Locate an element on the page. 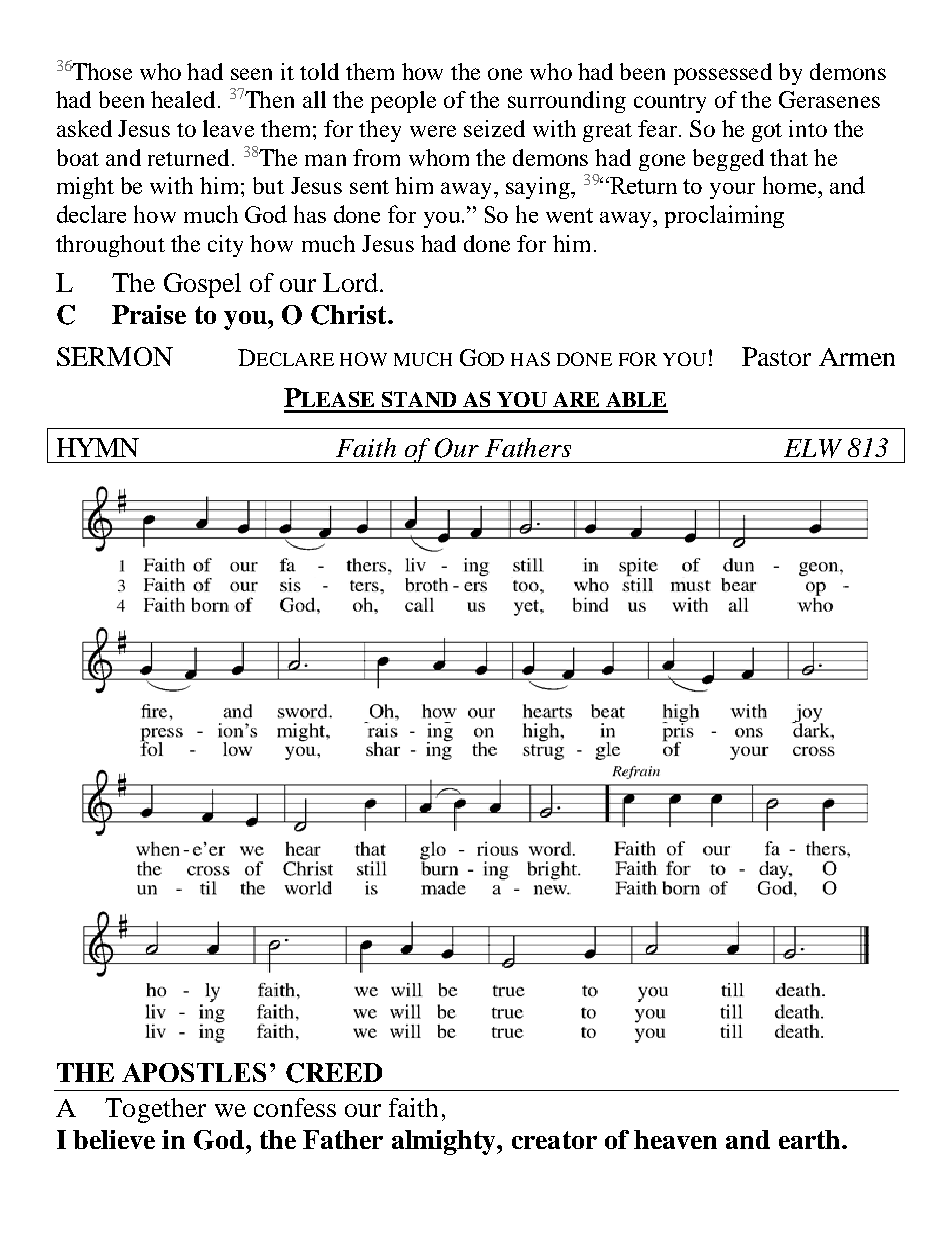  Pastor is located at coordinates (776, 356).
